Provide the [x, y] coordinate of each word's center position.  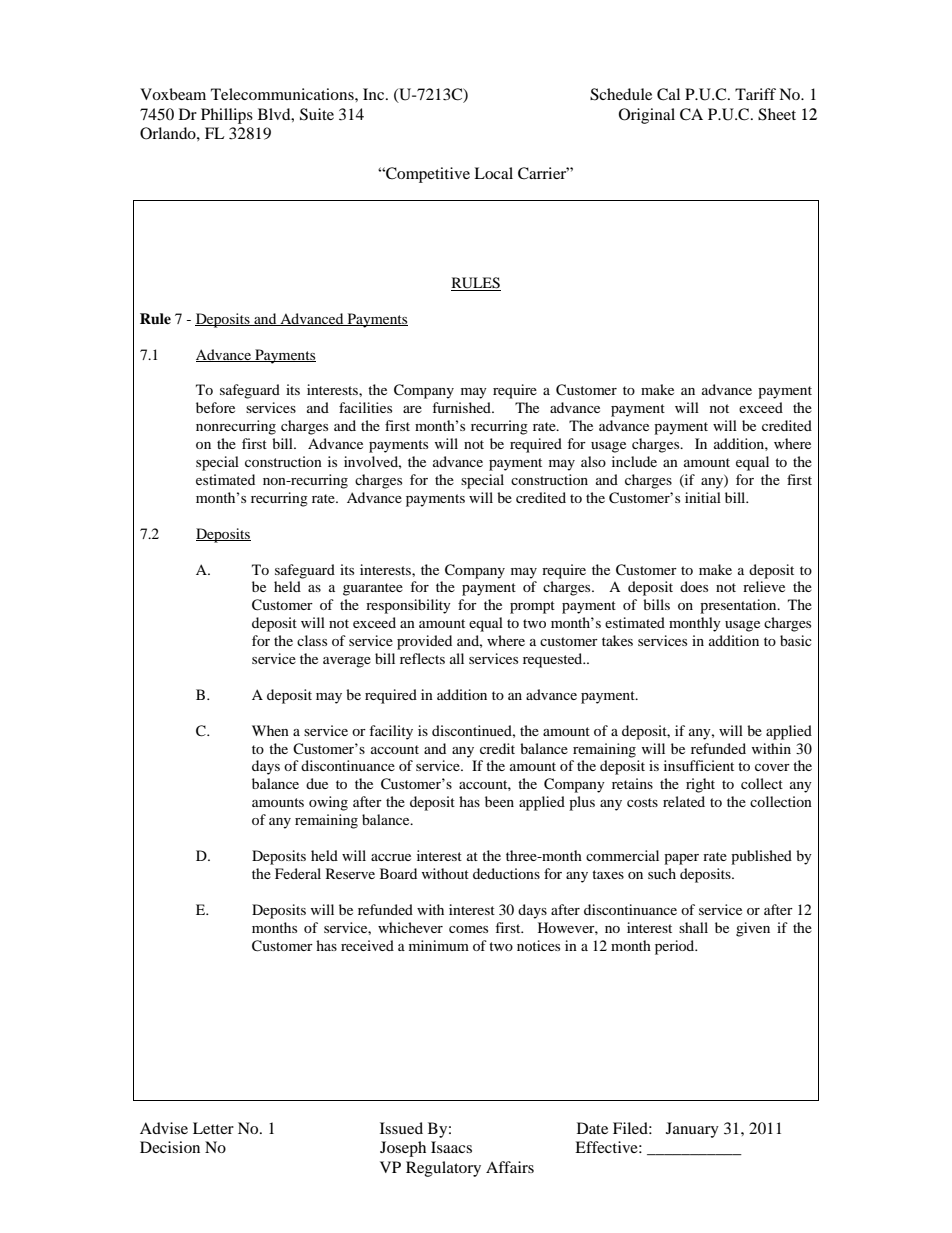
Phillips [227, 116]
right [700, 785]
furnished [462, 407]
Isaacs [451, 1147]
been [499, 801]
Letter [213, 1128]
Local [493, 173]
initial [703, 497]
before [215, 407]
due [317, 783]
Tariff [755, 94]
